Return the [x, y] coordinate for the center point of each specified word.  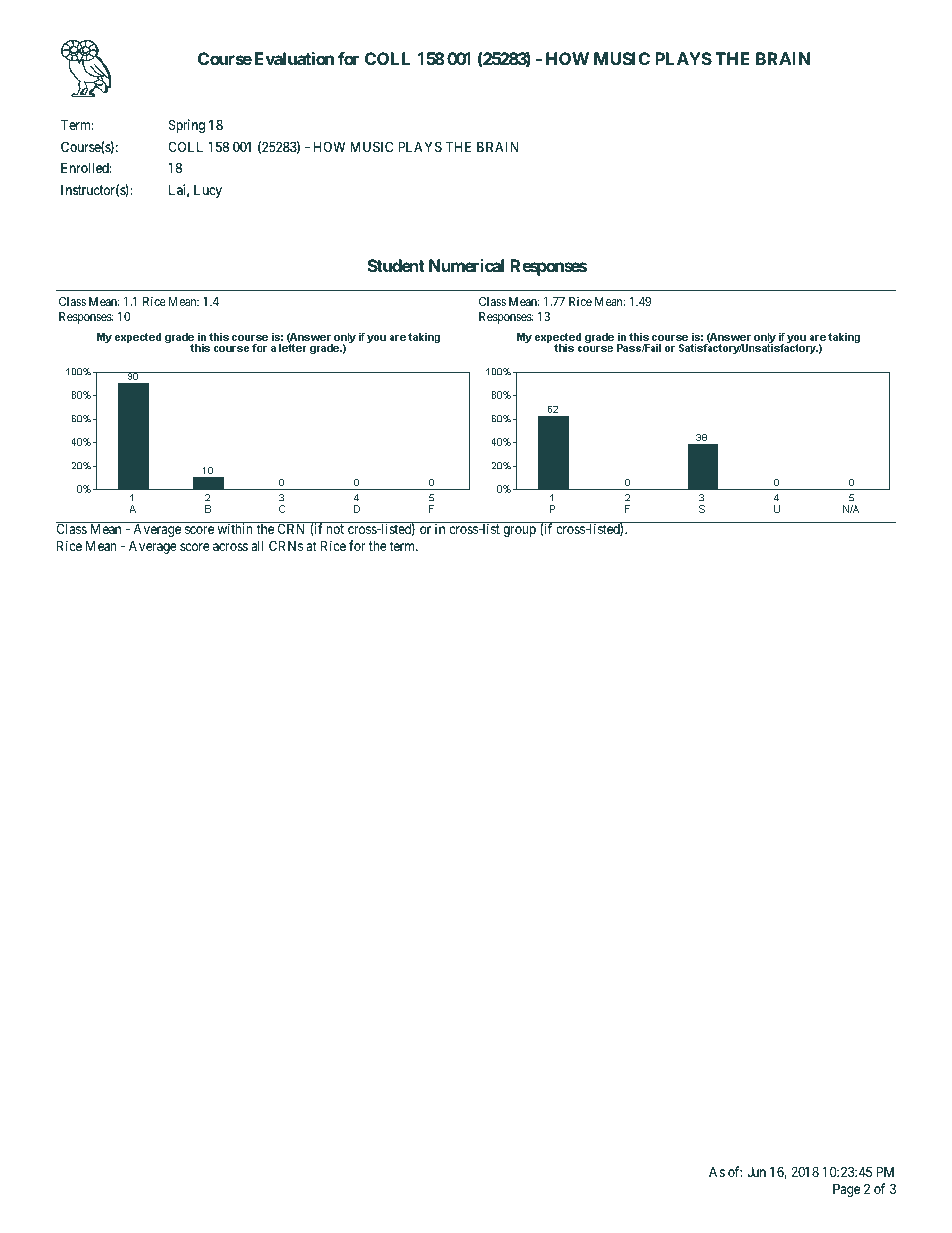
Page [846, 1190]
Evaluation [294, 58]
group [519, 531]
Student [396, 265]
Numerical [466, 265]
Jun [756, 1171]
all [257, 546]
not [335, 529]
